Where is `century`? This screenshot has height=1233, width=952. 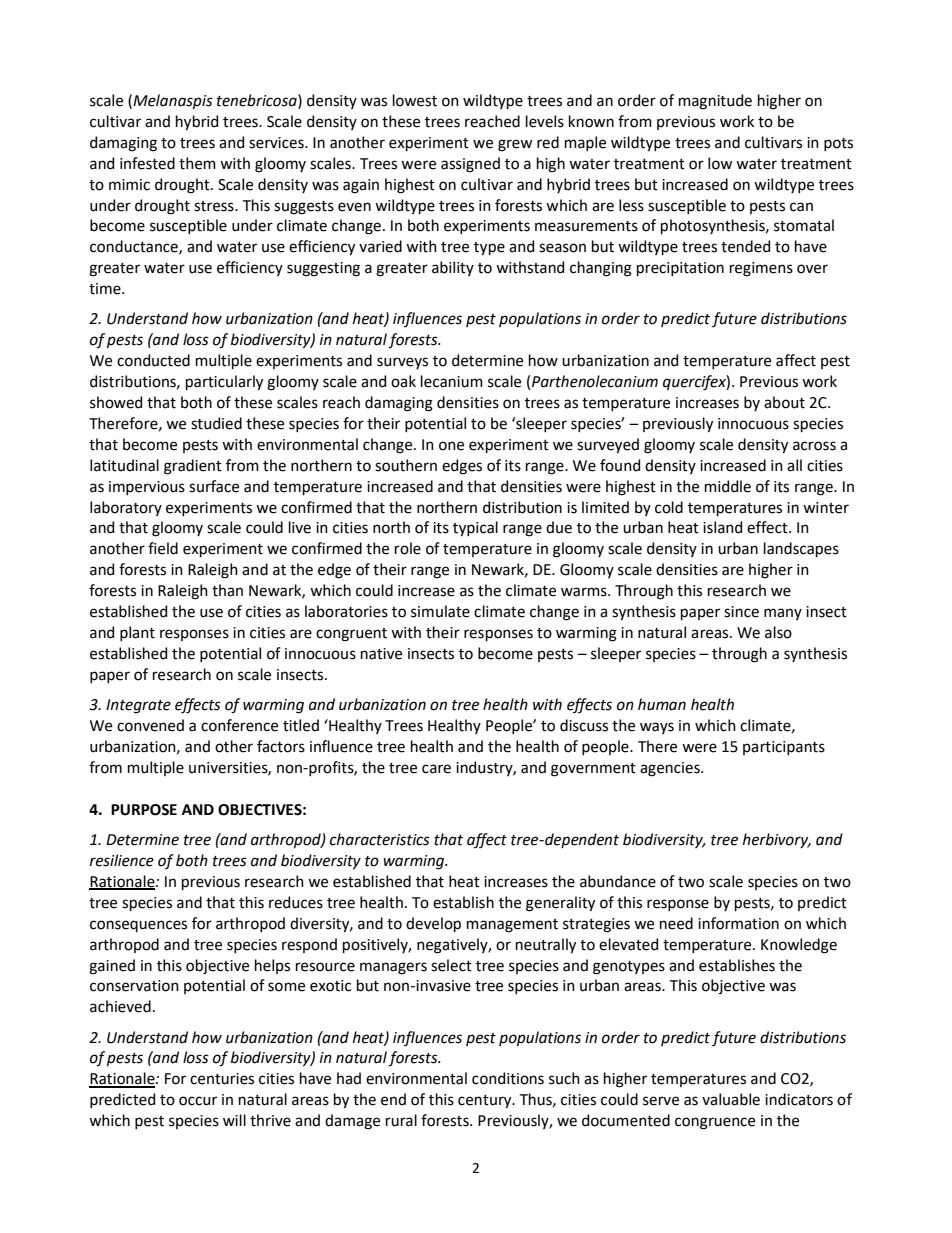
century is located at coordinates (486, 1102).
